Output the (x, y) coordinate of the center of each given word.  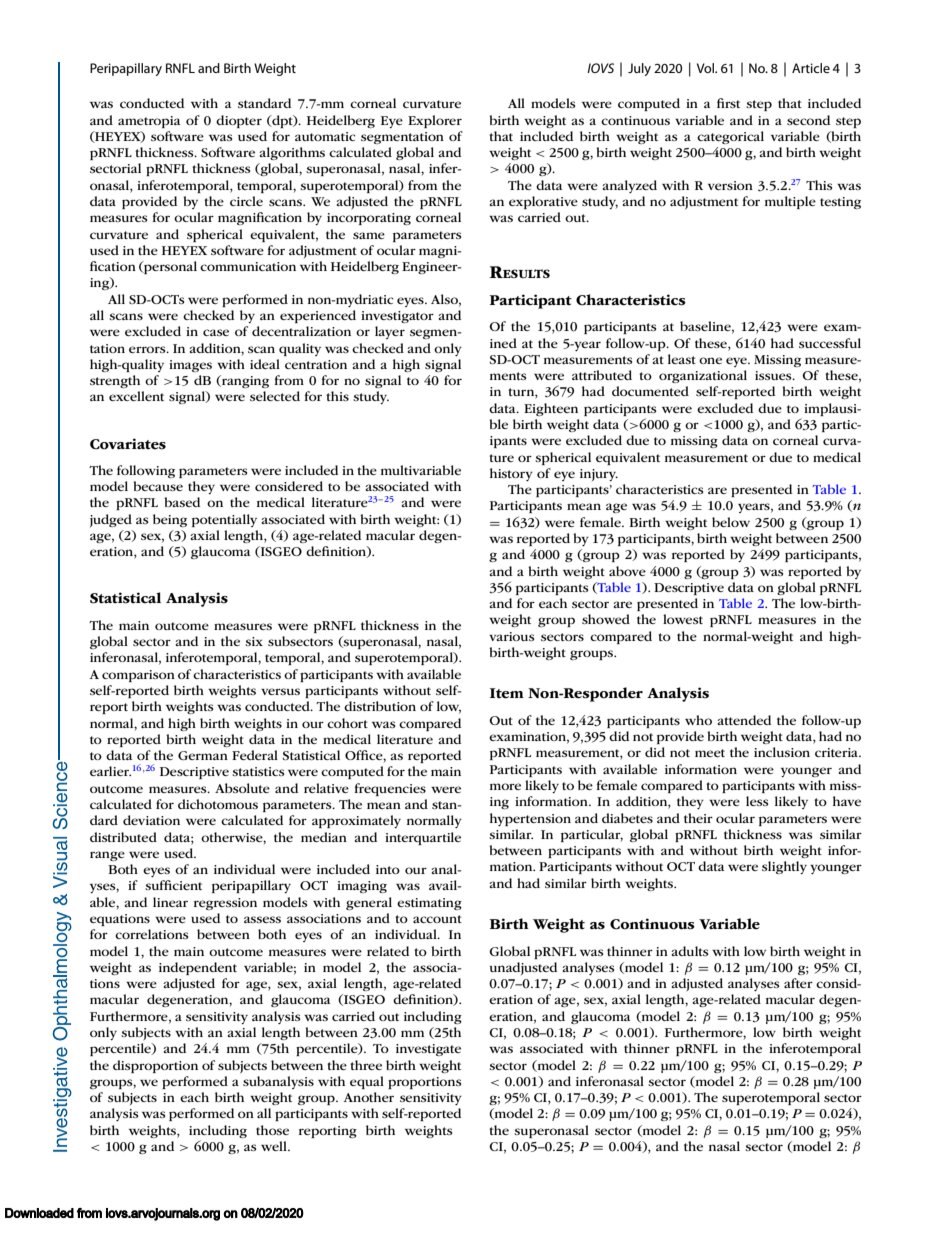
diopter (239, 121)
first (728, 103)
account (437, 919)
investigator (397, 317)
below (731, 522)
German (203, 755)
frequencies (390, 789)
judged (111, 520)
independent (198, 968)
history (511, 474)
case (216, 332)
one (710, 360)
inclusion (782, 752)
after (798, 983)
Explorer (435, 121)
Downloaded (39, 1213)
